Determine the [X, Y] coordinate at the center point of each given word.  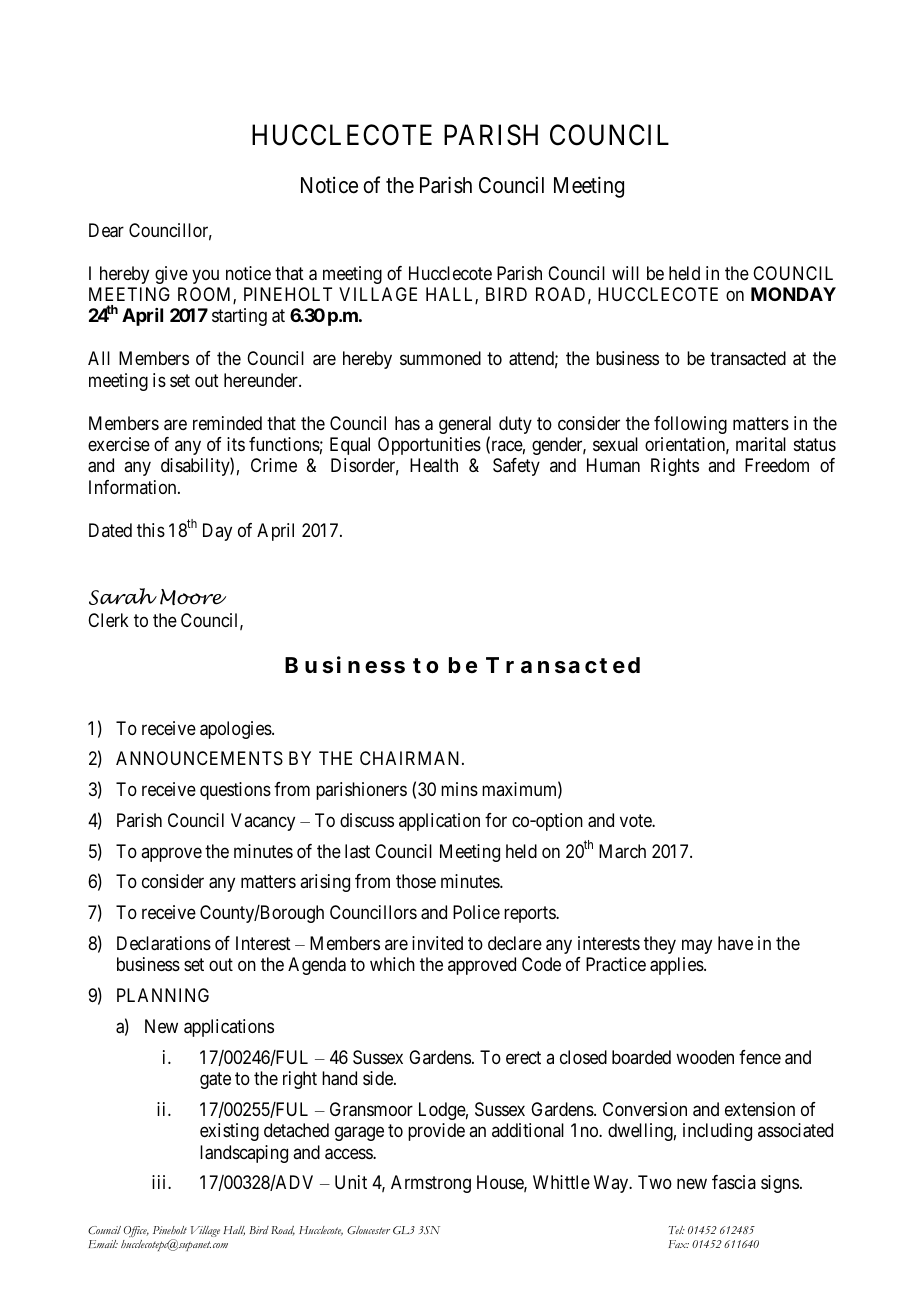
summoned [440, 358]
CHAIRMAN [411, 758]
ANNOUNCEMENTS [199, 758]
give [171, 275]
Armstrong [431, 1184]
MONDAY [793, 294]
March [622, 851]
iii [160, 1182]
